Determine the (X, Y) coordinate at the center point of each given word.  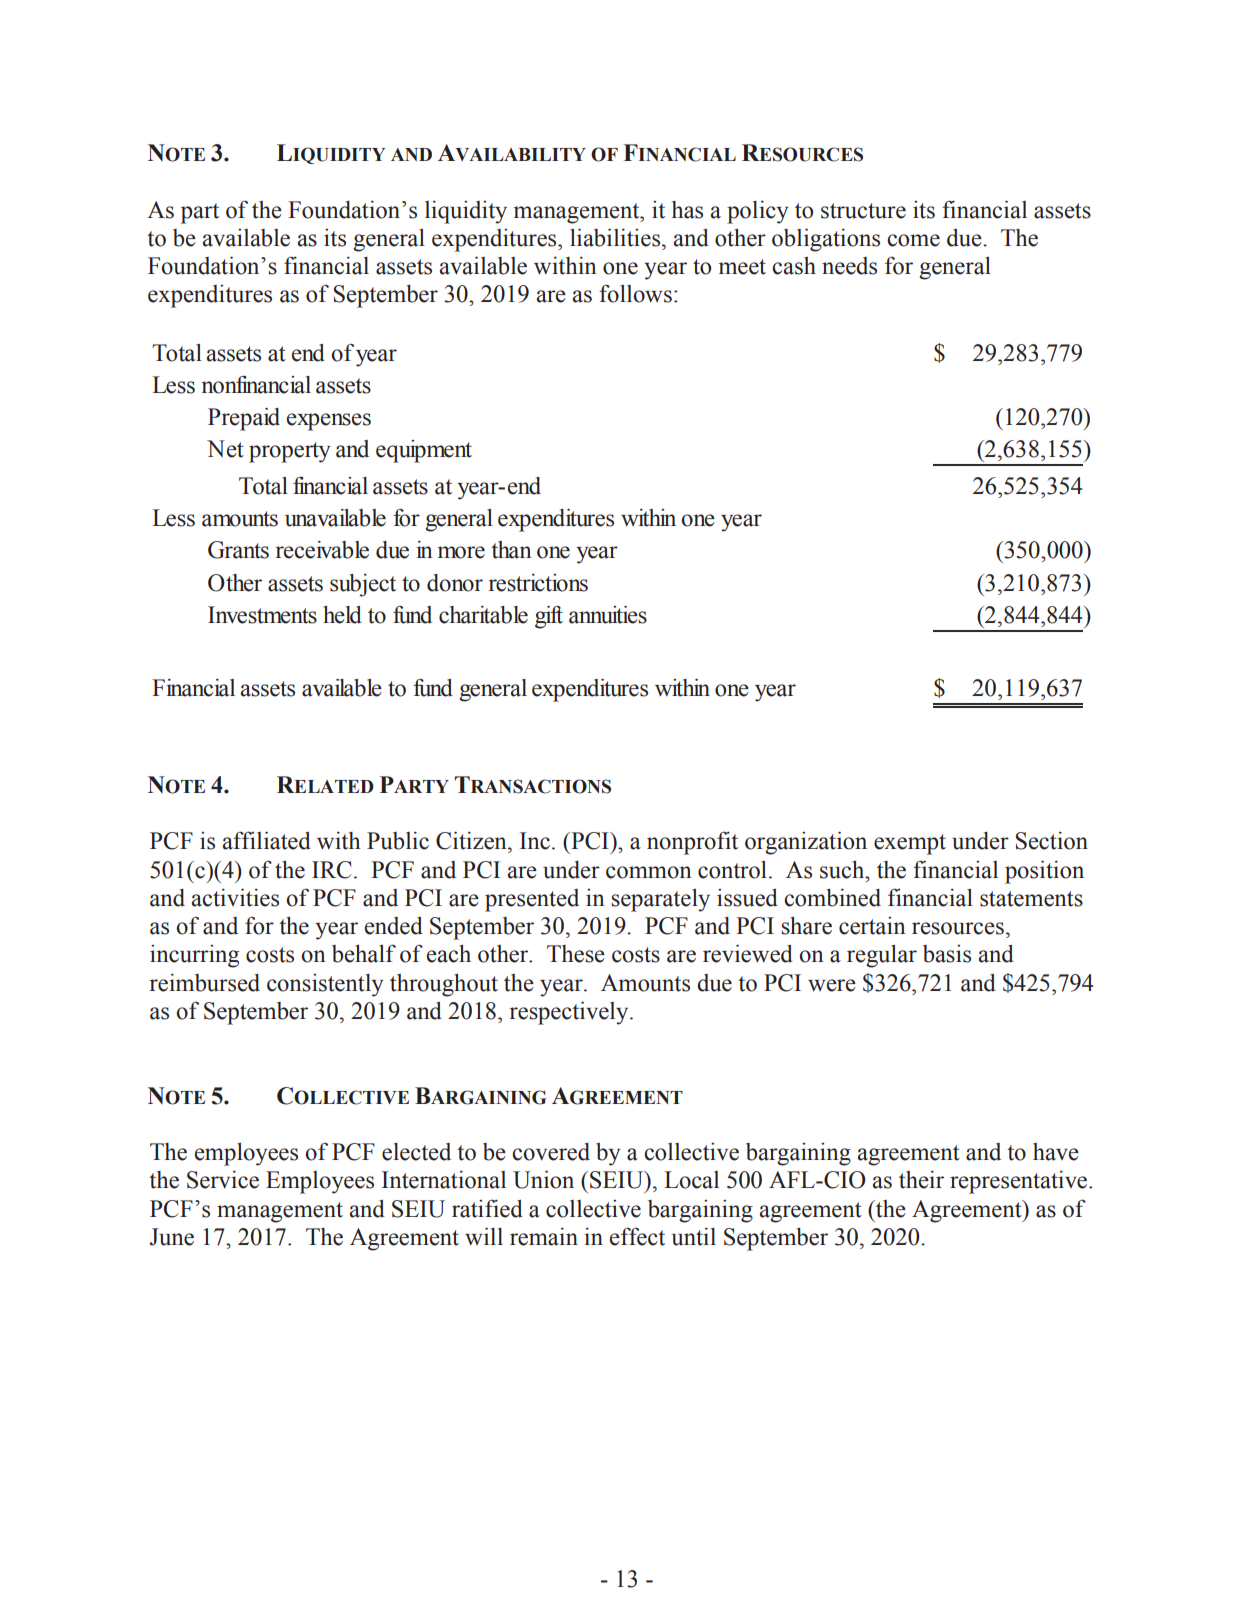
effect (637, 1236)
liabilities (616, 237)
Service (223, 1179)
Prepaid (244, 419)
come (913, 240)
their (921, 1179)
